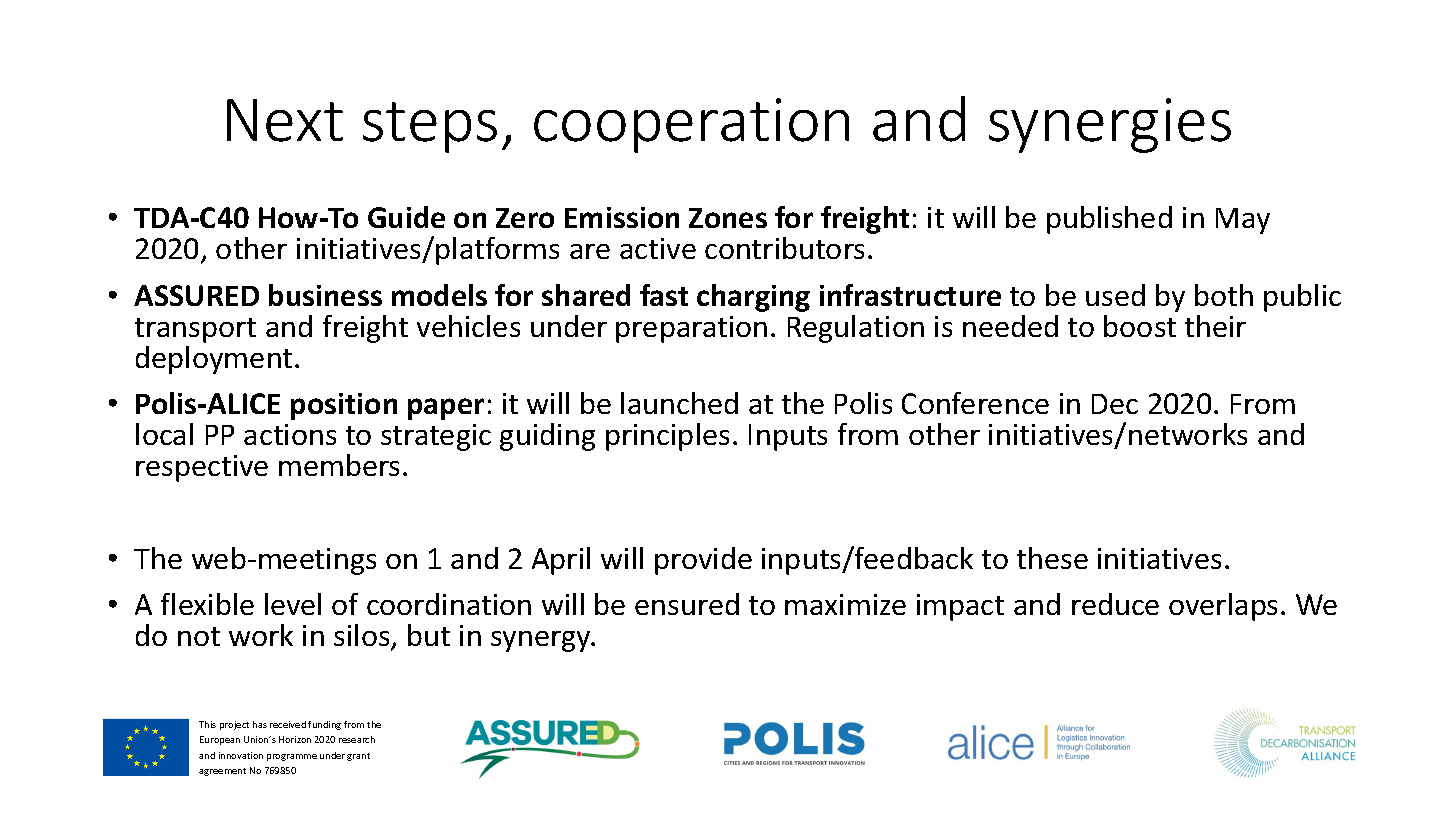 The width and height of the page is (1456, 819). Describe the element at coordinates (691, 125) in the page. I see `cooperation` at that location.
